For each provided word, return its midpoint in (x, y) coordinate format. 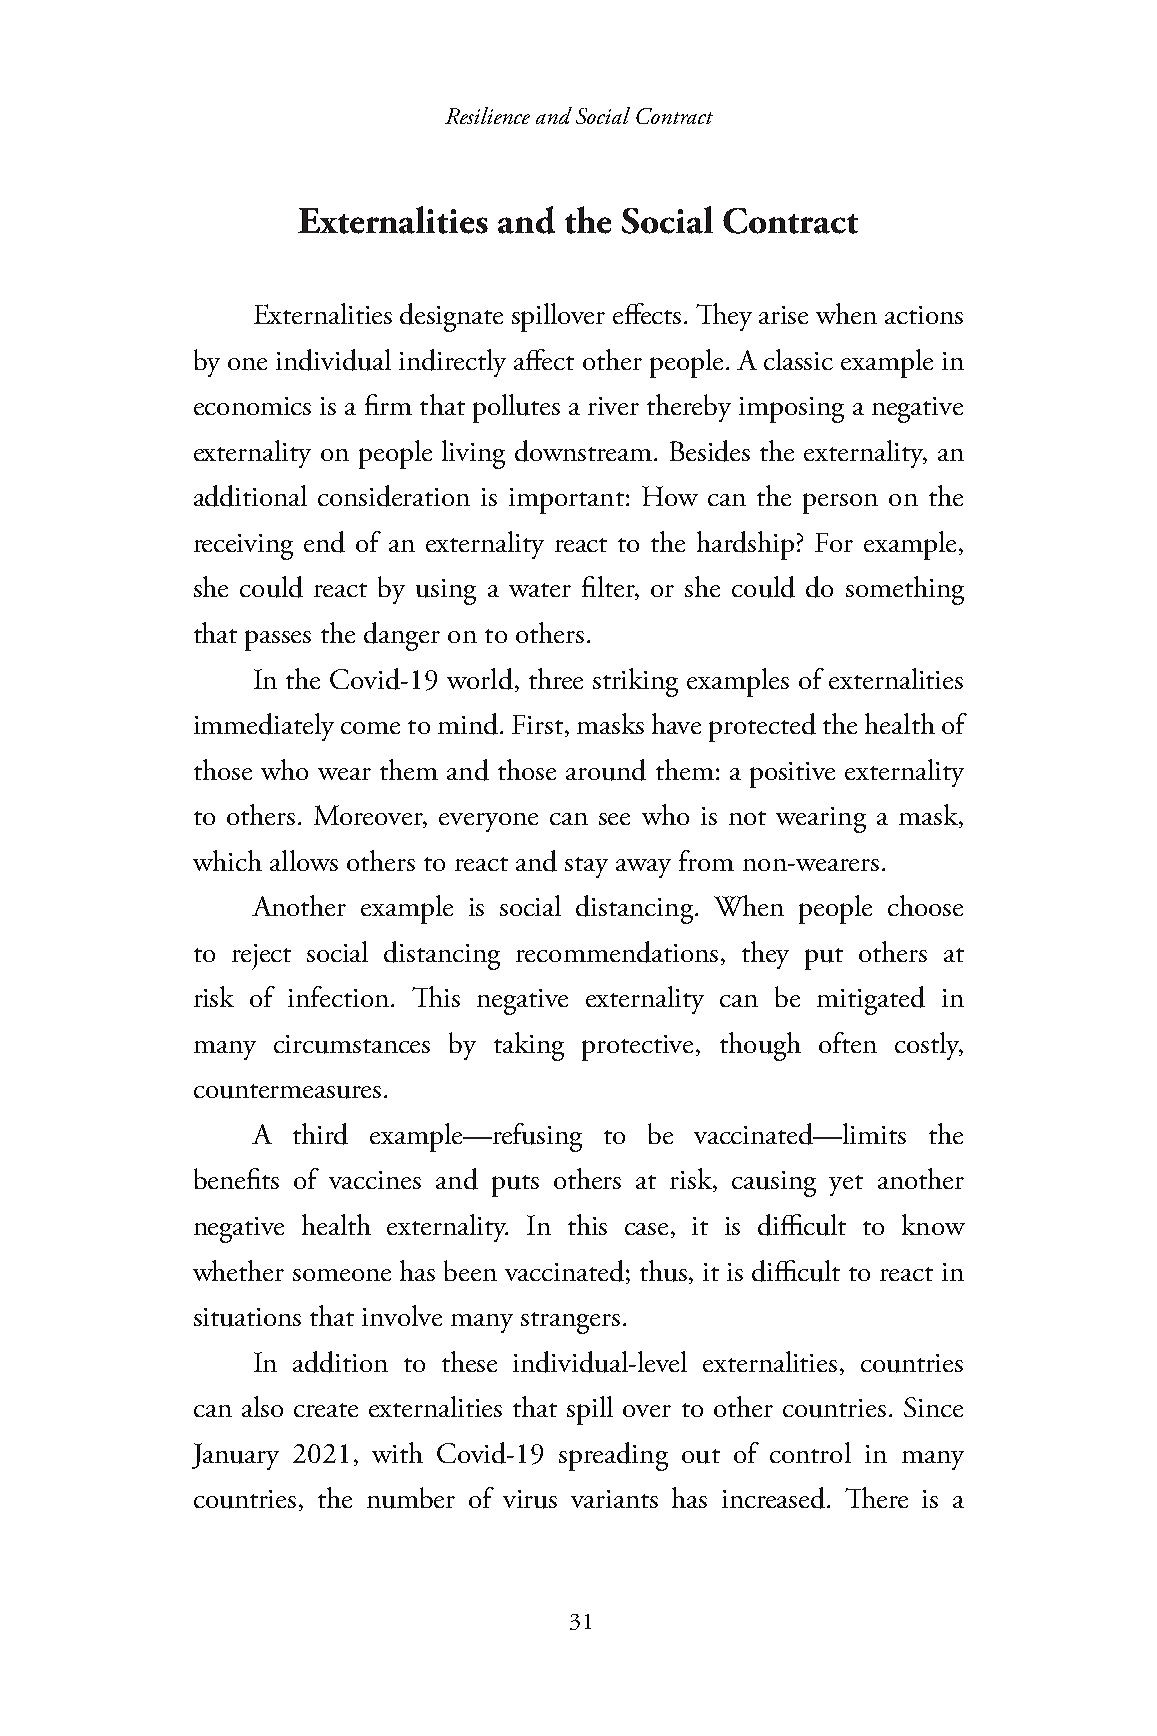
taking (529, 1046)
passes (278, 640)
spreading (613, 1456)
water (540, 590)
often (848, 1042)
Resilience (487, 115)
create (326, 1410)
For (834, 542)
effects (647, 313)
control (810, 1452)
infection (340, 996)
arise (783, 315)
